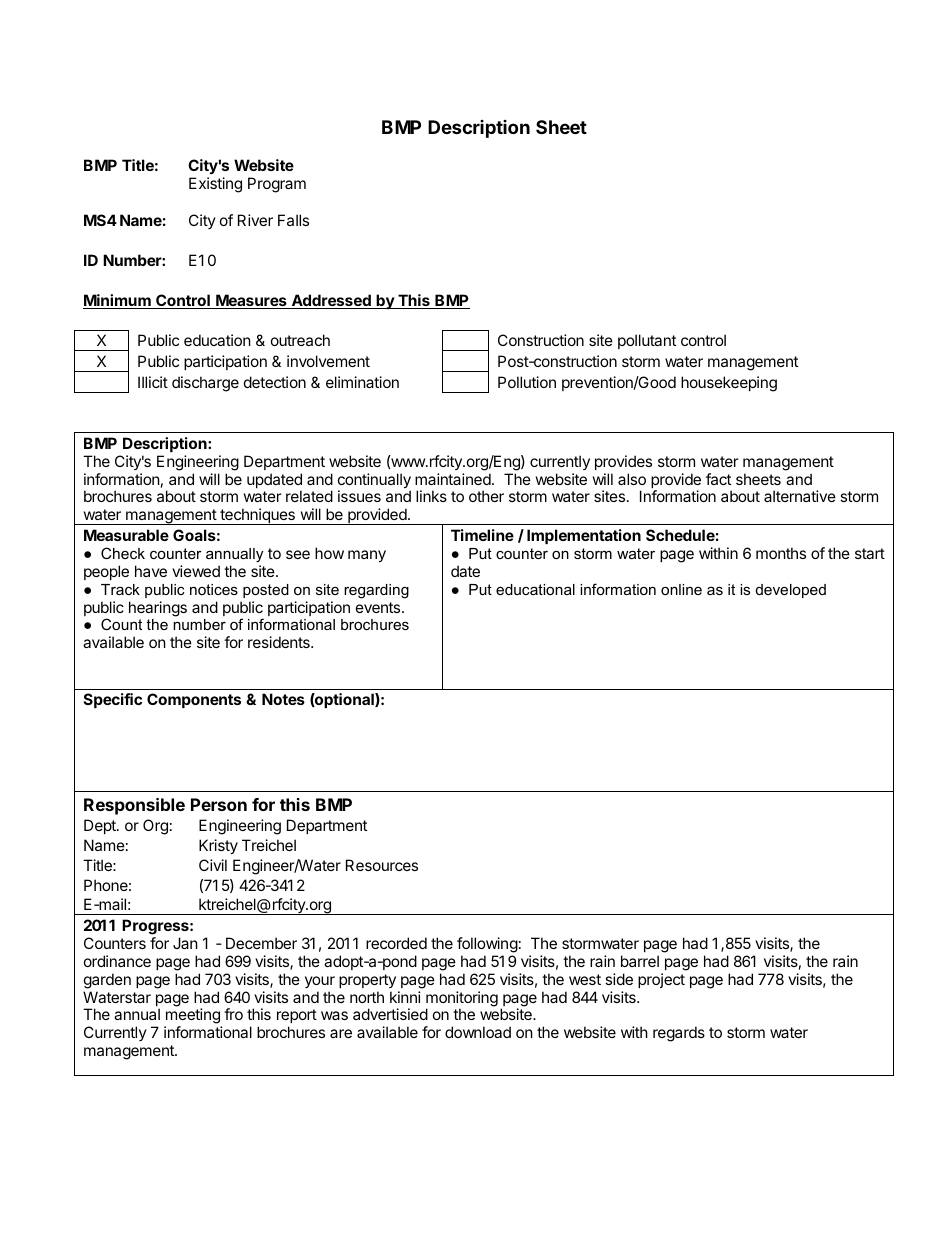 The height and width of the screenshot is (1233, 952). Describe the element at coordinates (462, 1000) in the screenshot. I see `monitoring` at that location.
